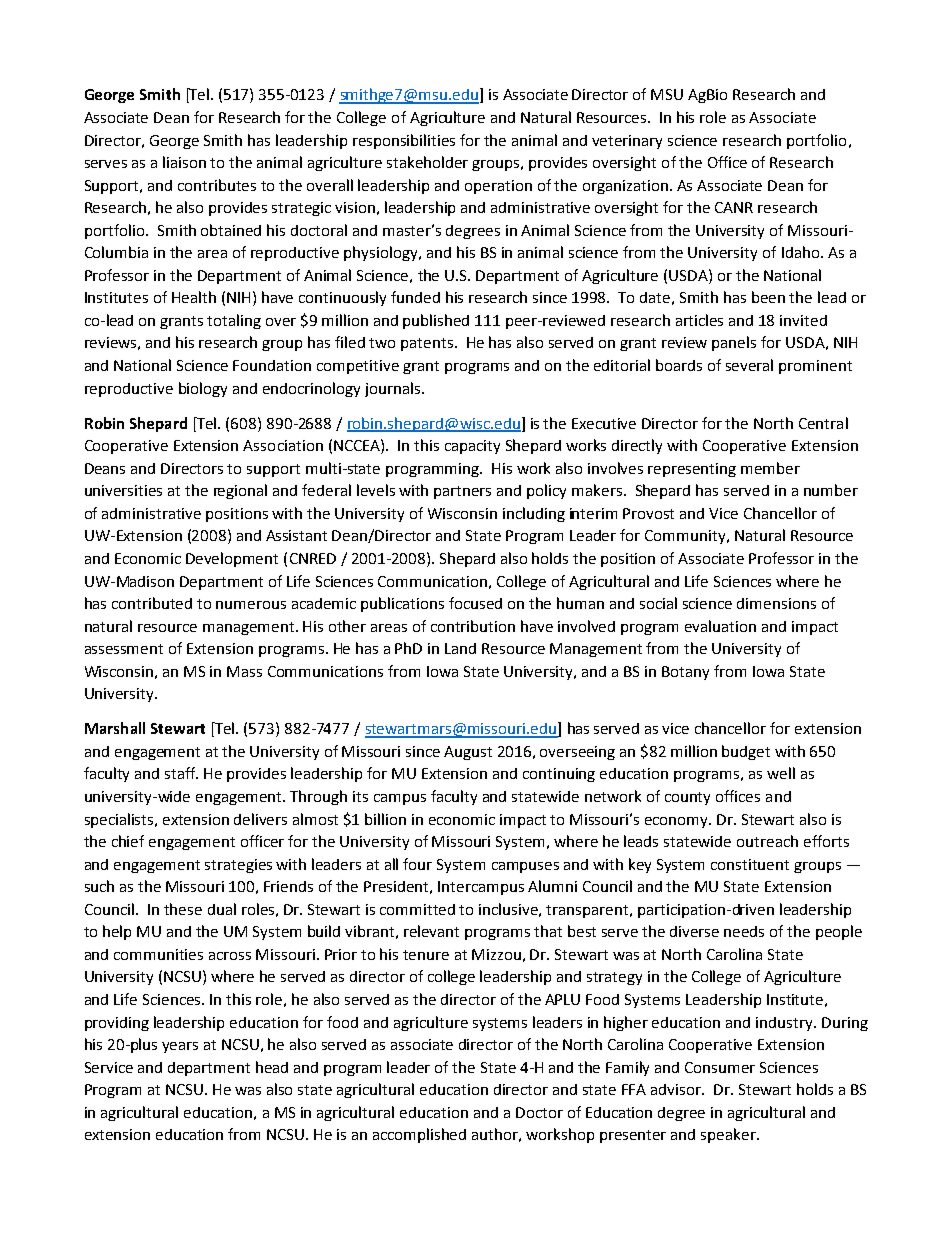 The width and height of the document is (952, 1233). Describe the element at coordinates (462, 492) in the document. I see `partners` at that location.
